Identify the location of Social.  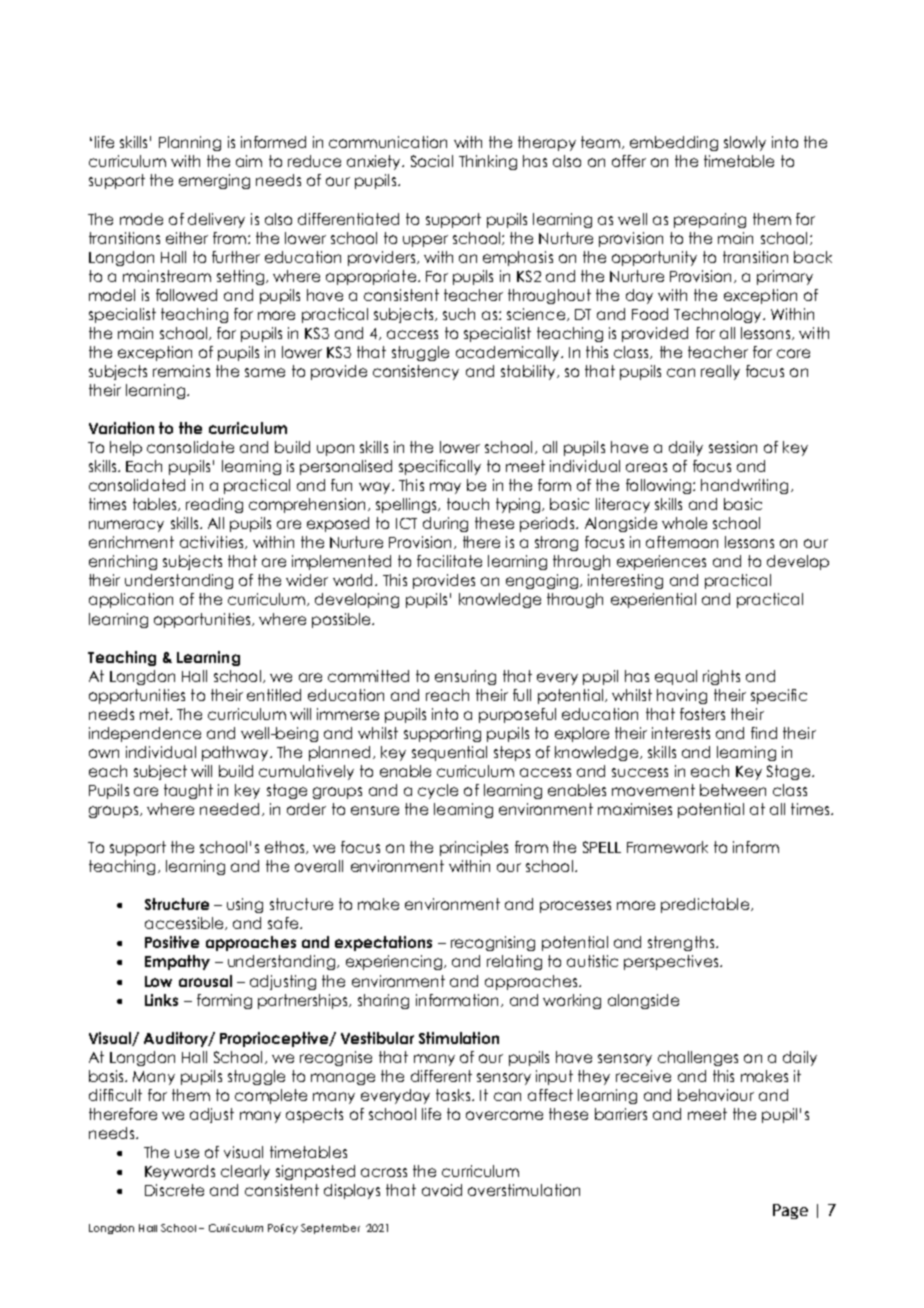
(432, 161).
